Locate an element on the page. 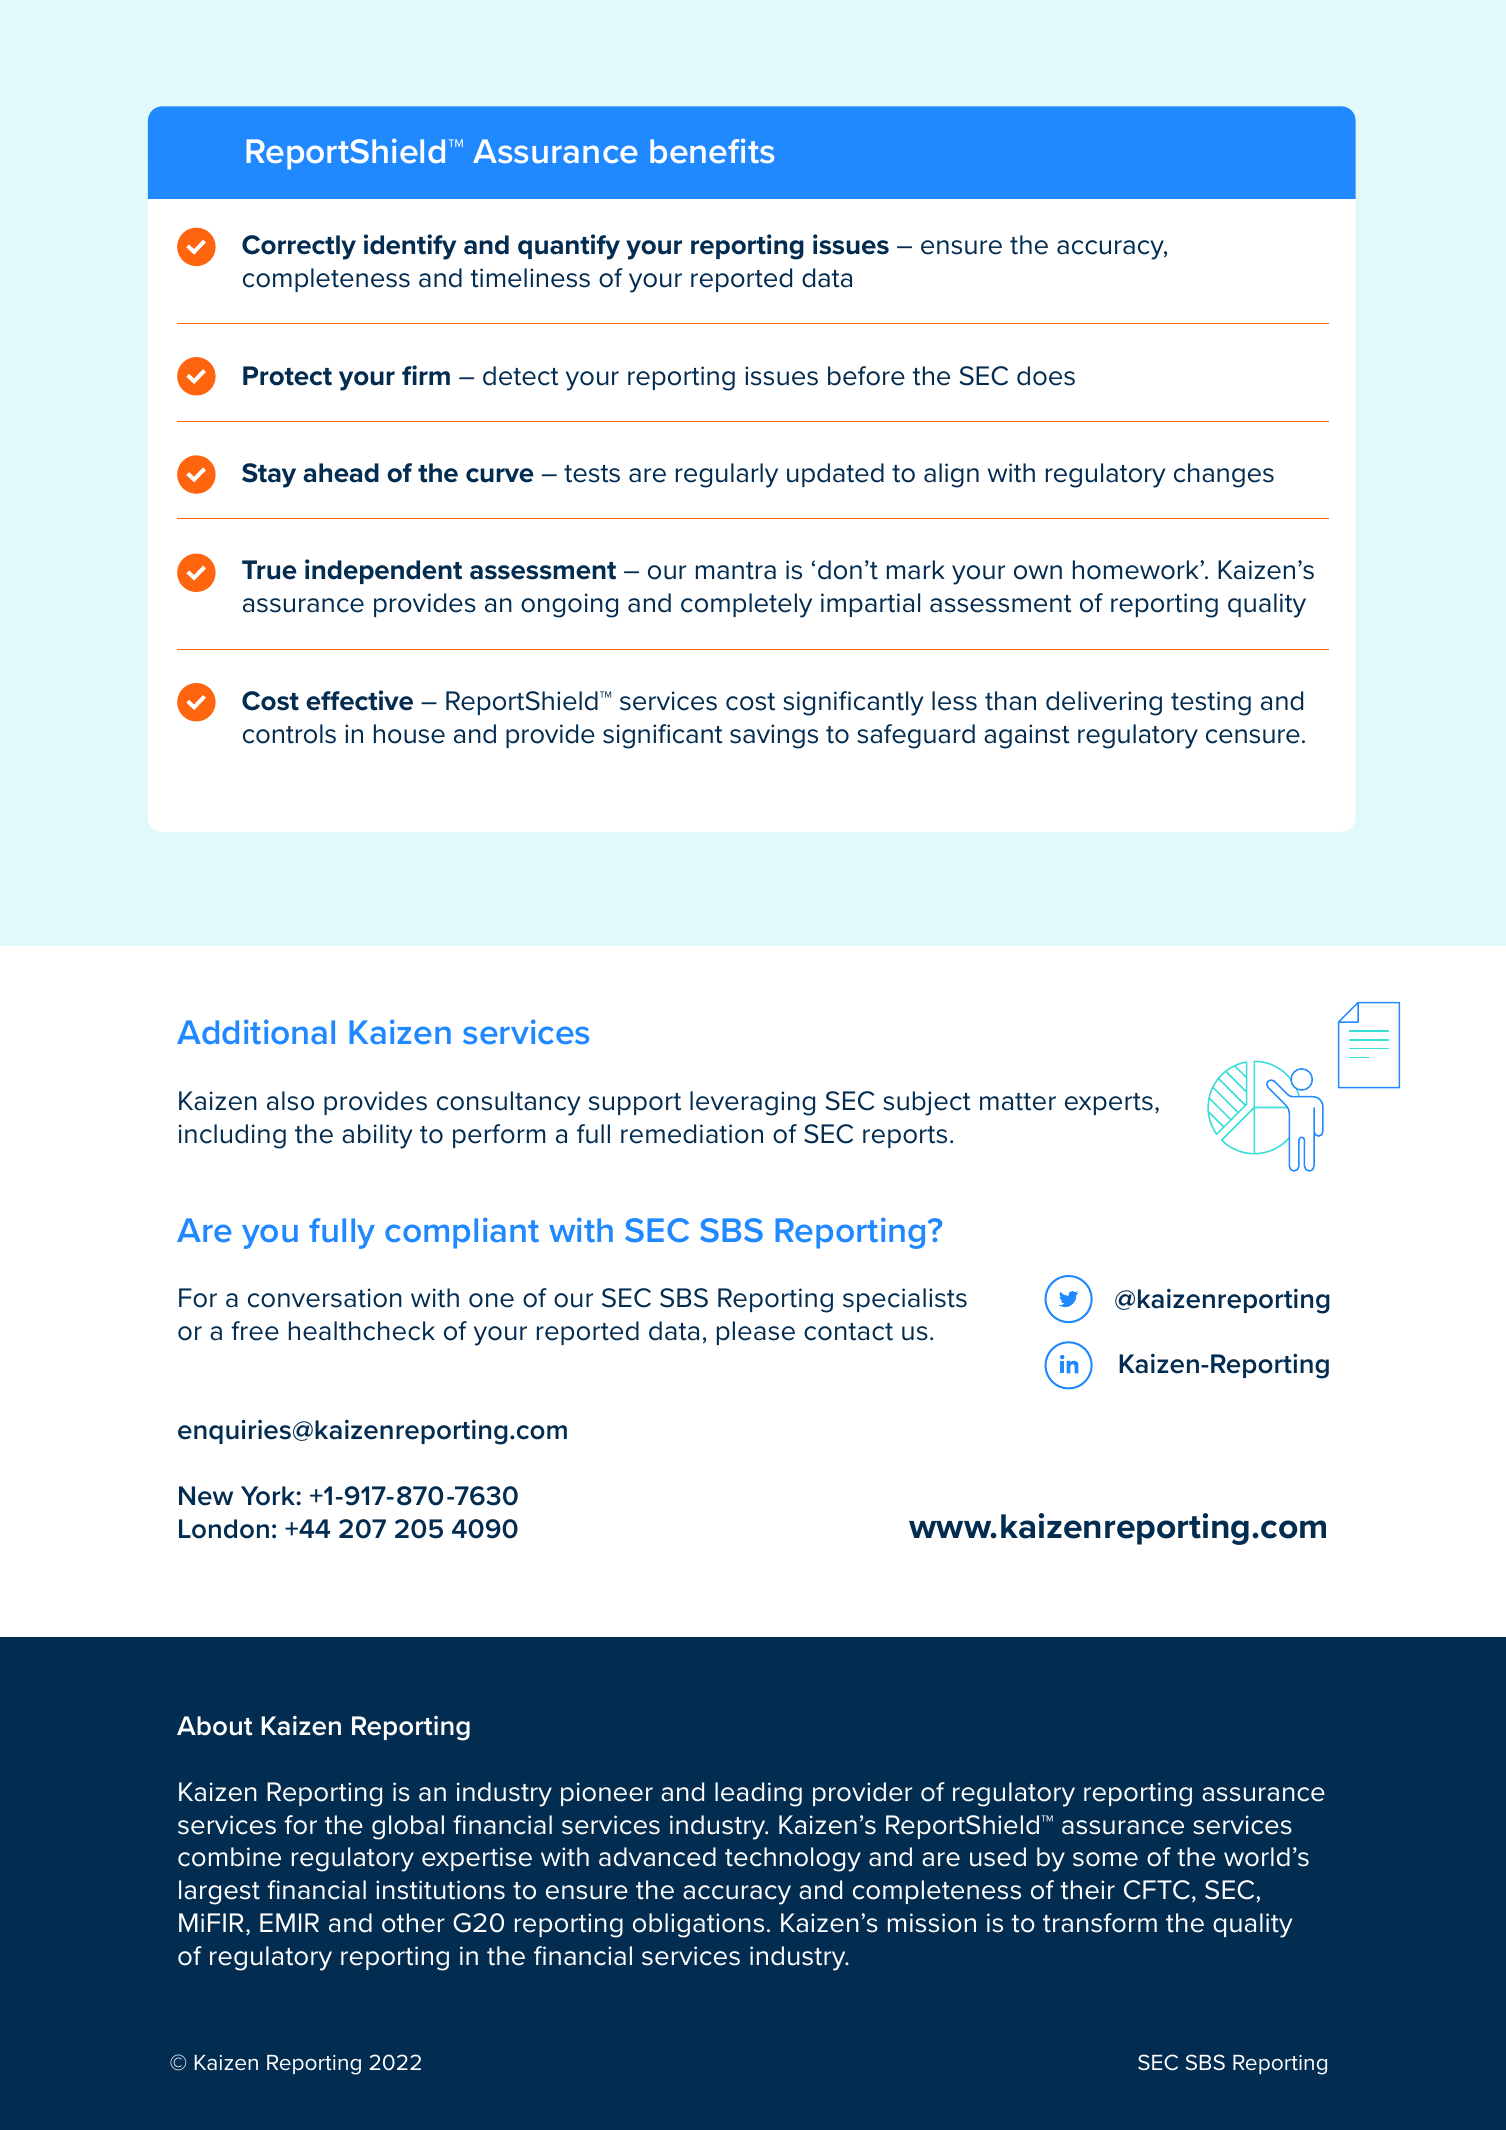  experts is located at coordinates (1109, 1104).
